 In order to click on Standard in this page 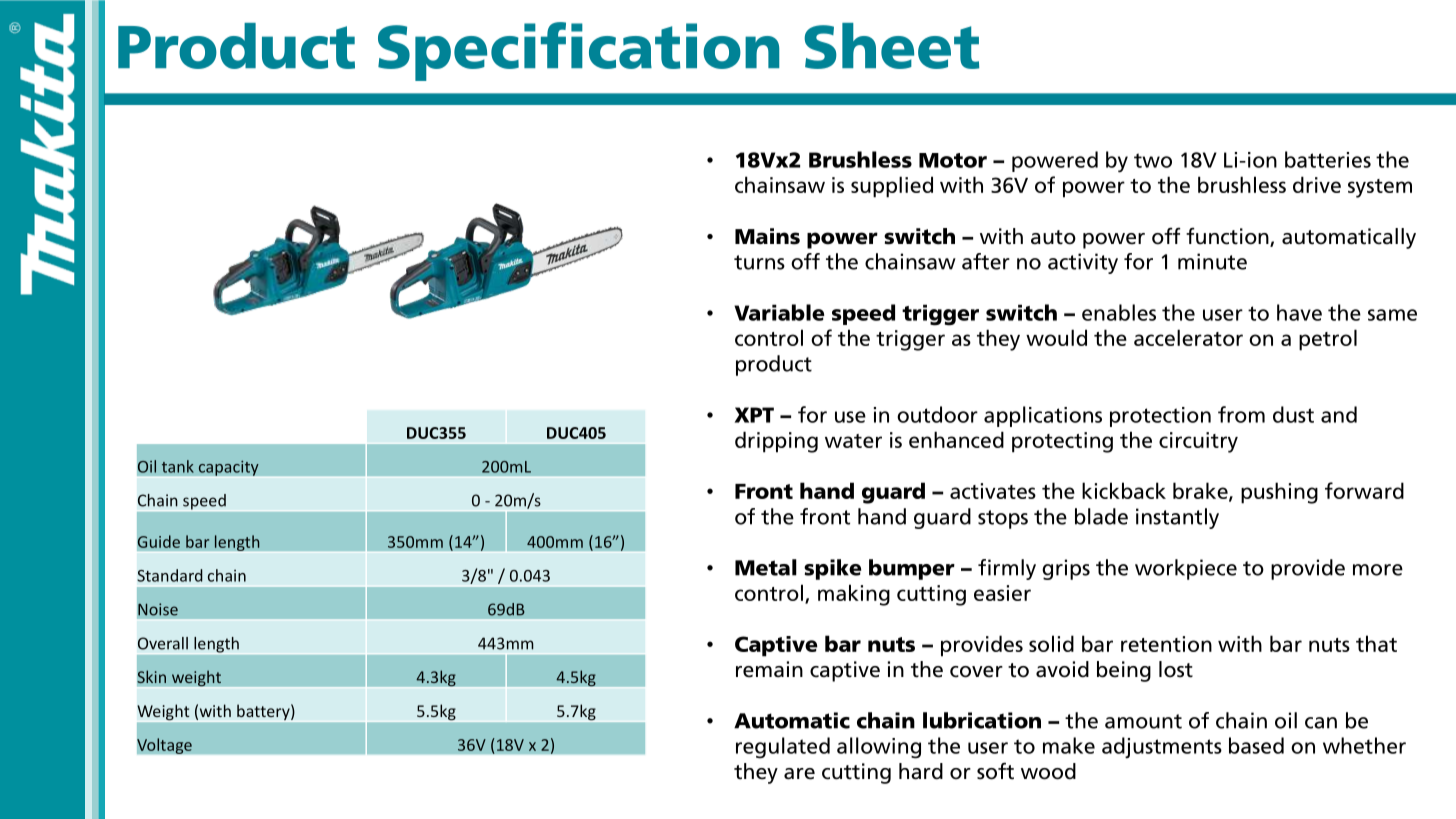, I will do `click(170, 575)`.
